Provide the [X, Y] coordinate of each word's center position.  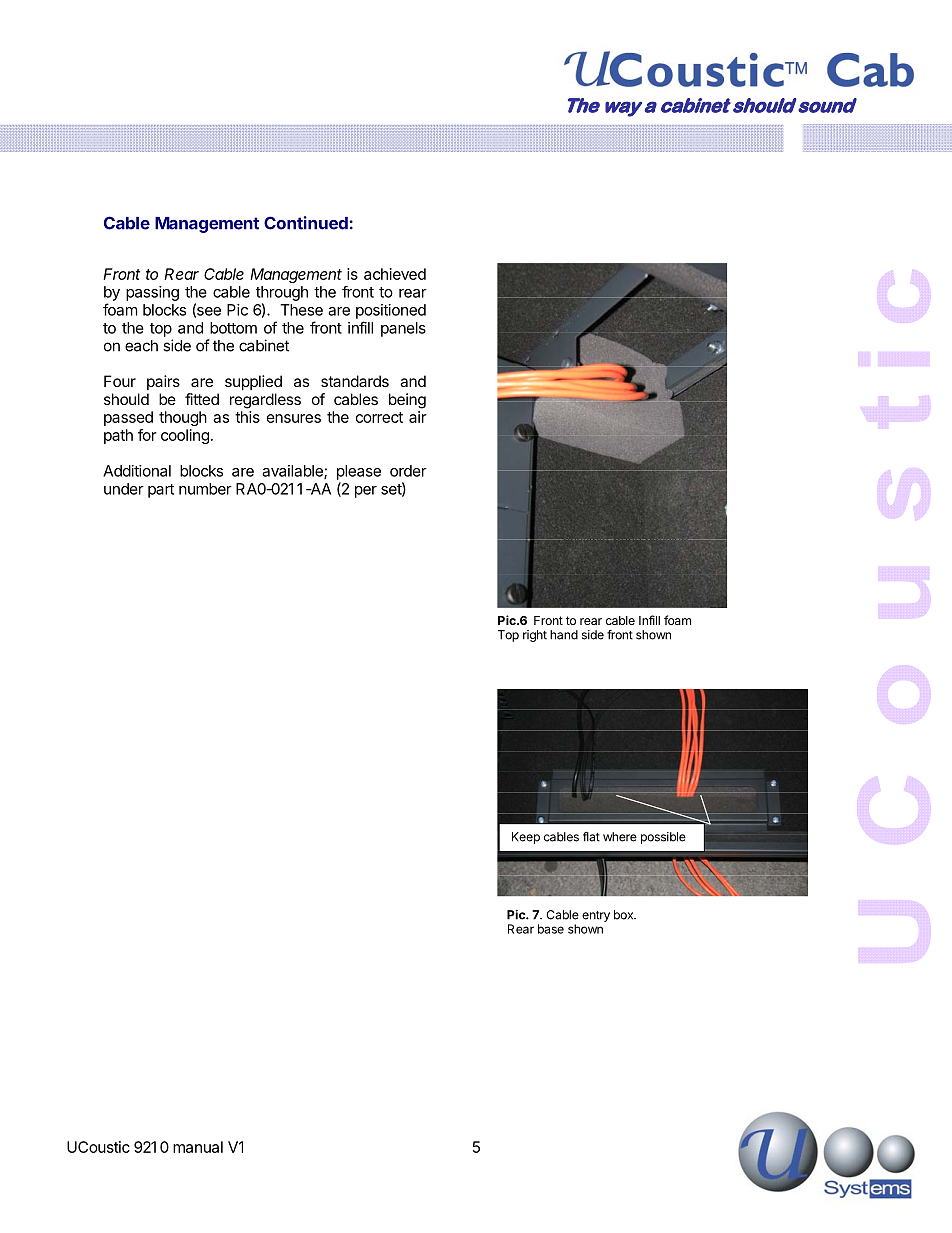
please [359, 472]
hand [564, 635]
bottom [233, 328]
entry [596, 916]
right [535, 636]
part [161, 491]
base [551, 929]
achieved [395, 274]
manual [198, 1147]
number [205, 489]
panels [403, 329]
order [408, 471]
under [124, 489]
